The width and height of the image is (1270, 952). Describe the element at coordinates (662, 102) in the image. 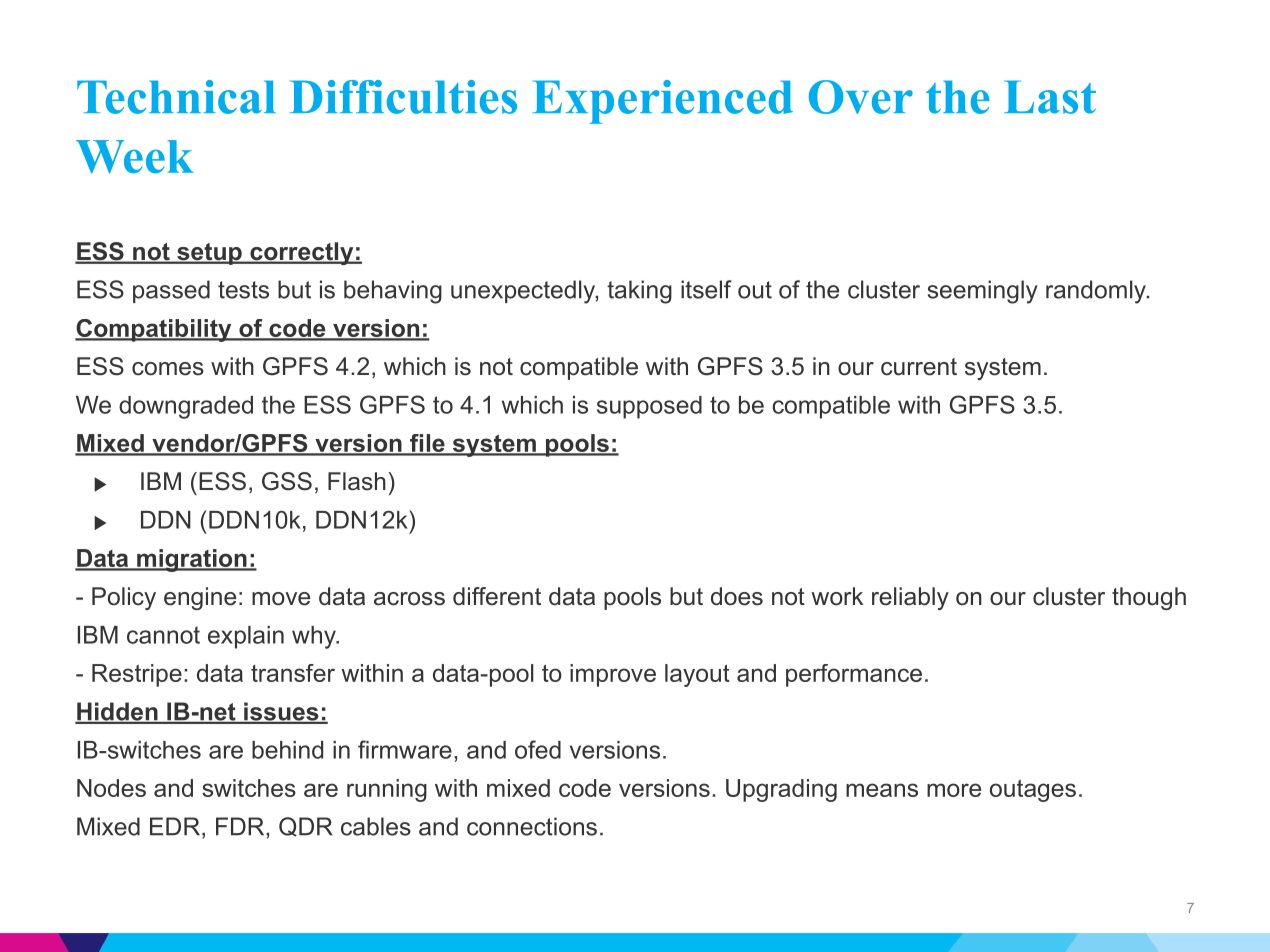

I see `Experienced` at that location.
